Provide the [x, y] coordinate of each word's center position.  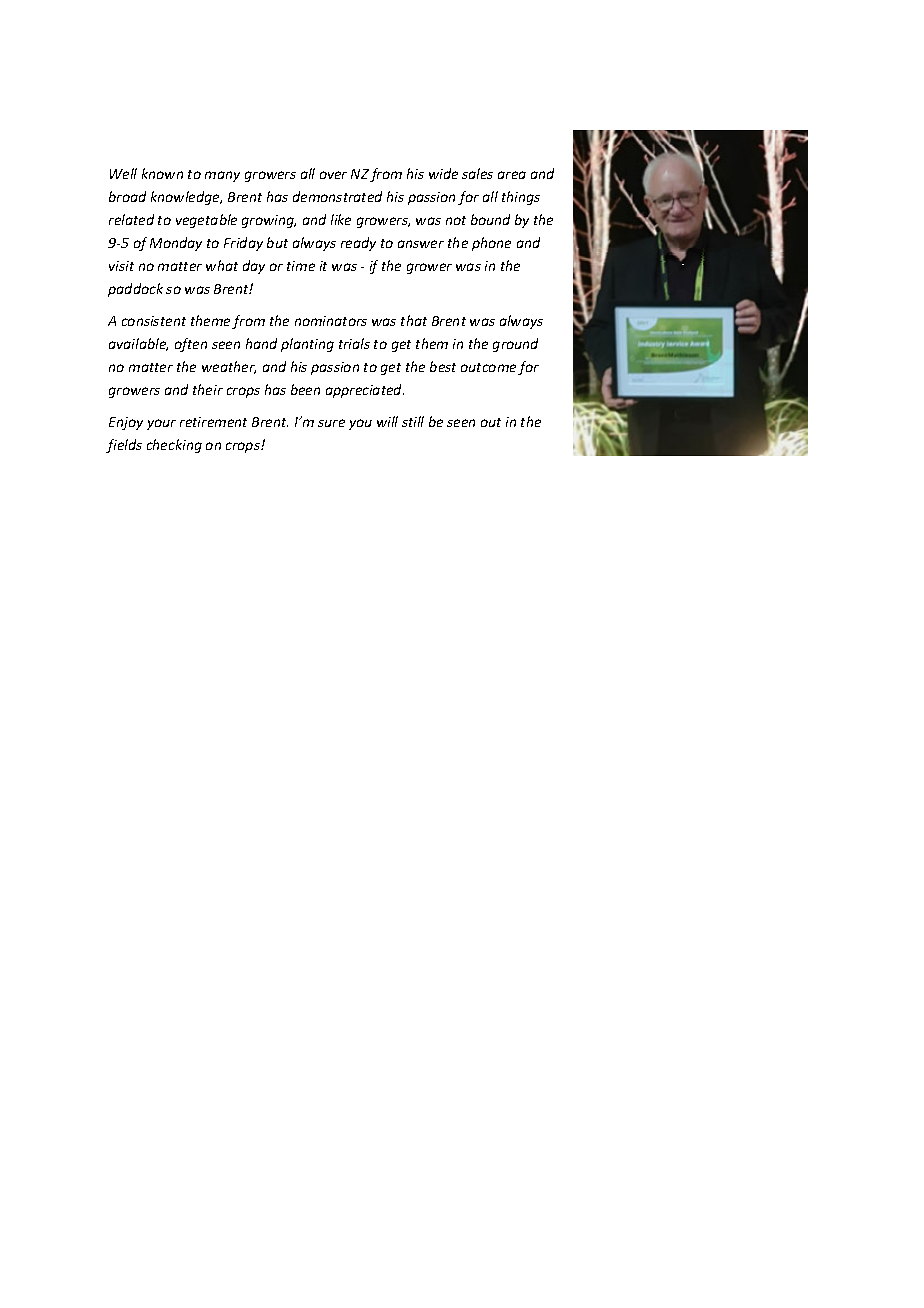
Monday [176, 244]
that [414, 320]
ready [358, 244]
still [413, 421]
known [162, 173]
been [305, 389]
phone [491, 244]
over [333, 175]
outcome [488, 367]
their [208, 389]
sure [331, 423]
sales [477, 173]
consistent [154, 321]
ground [515, 345]
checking [174, 446]
